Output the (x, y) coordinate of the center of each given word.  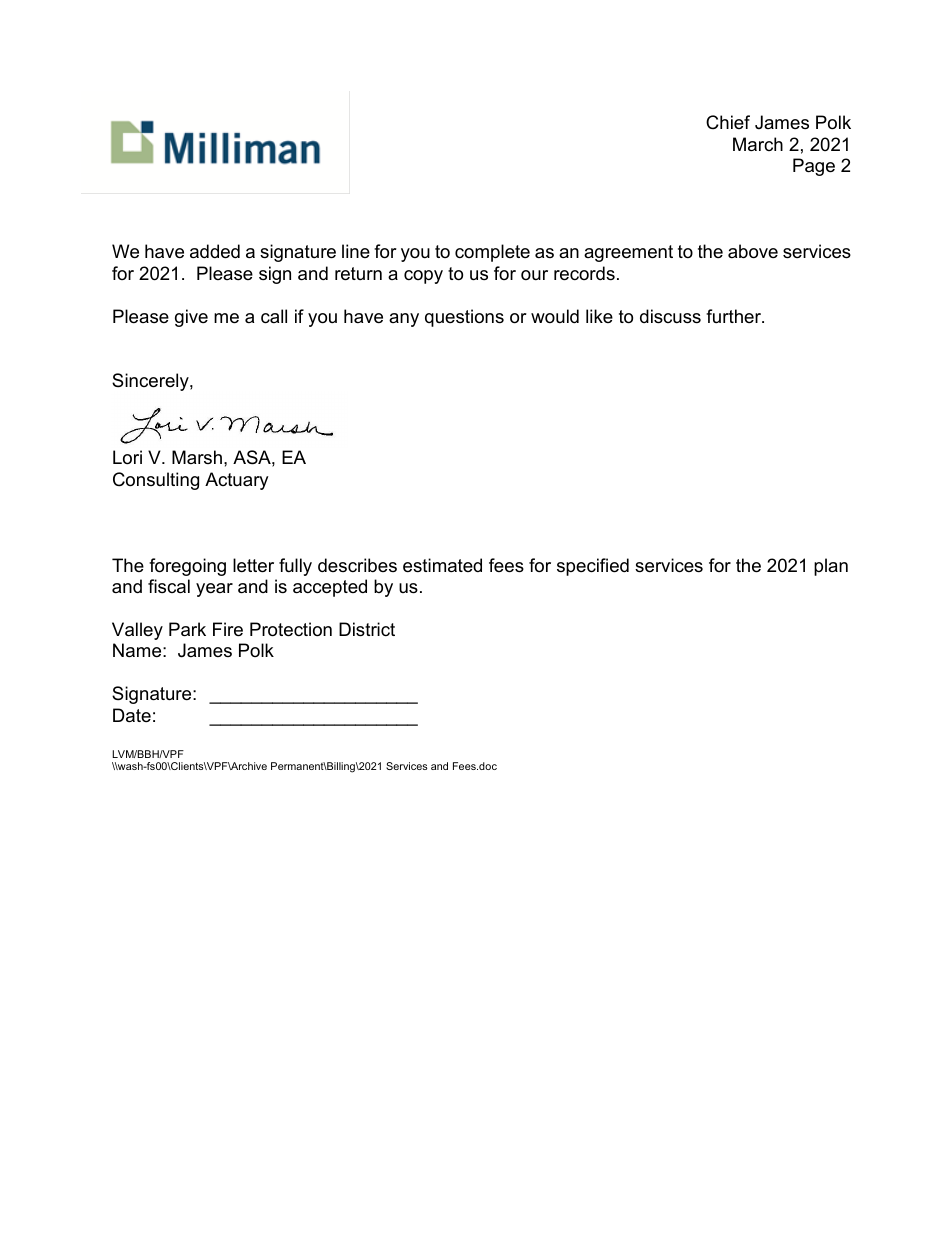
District (367, 629)
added (215, 251)
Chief (728, 122)
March (758, 144)
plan (831, 567)
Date (132, 715)
